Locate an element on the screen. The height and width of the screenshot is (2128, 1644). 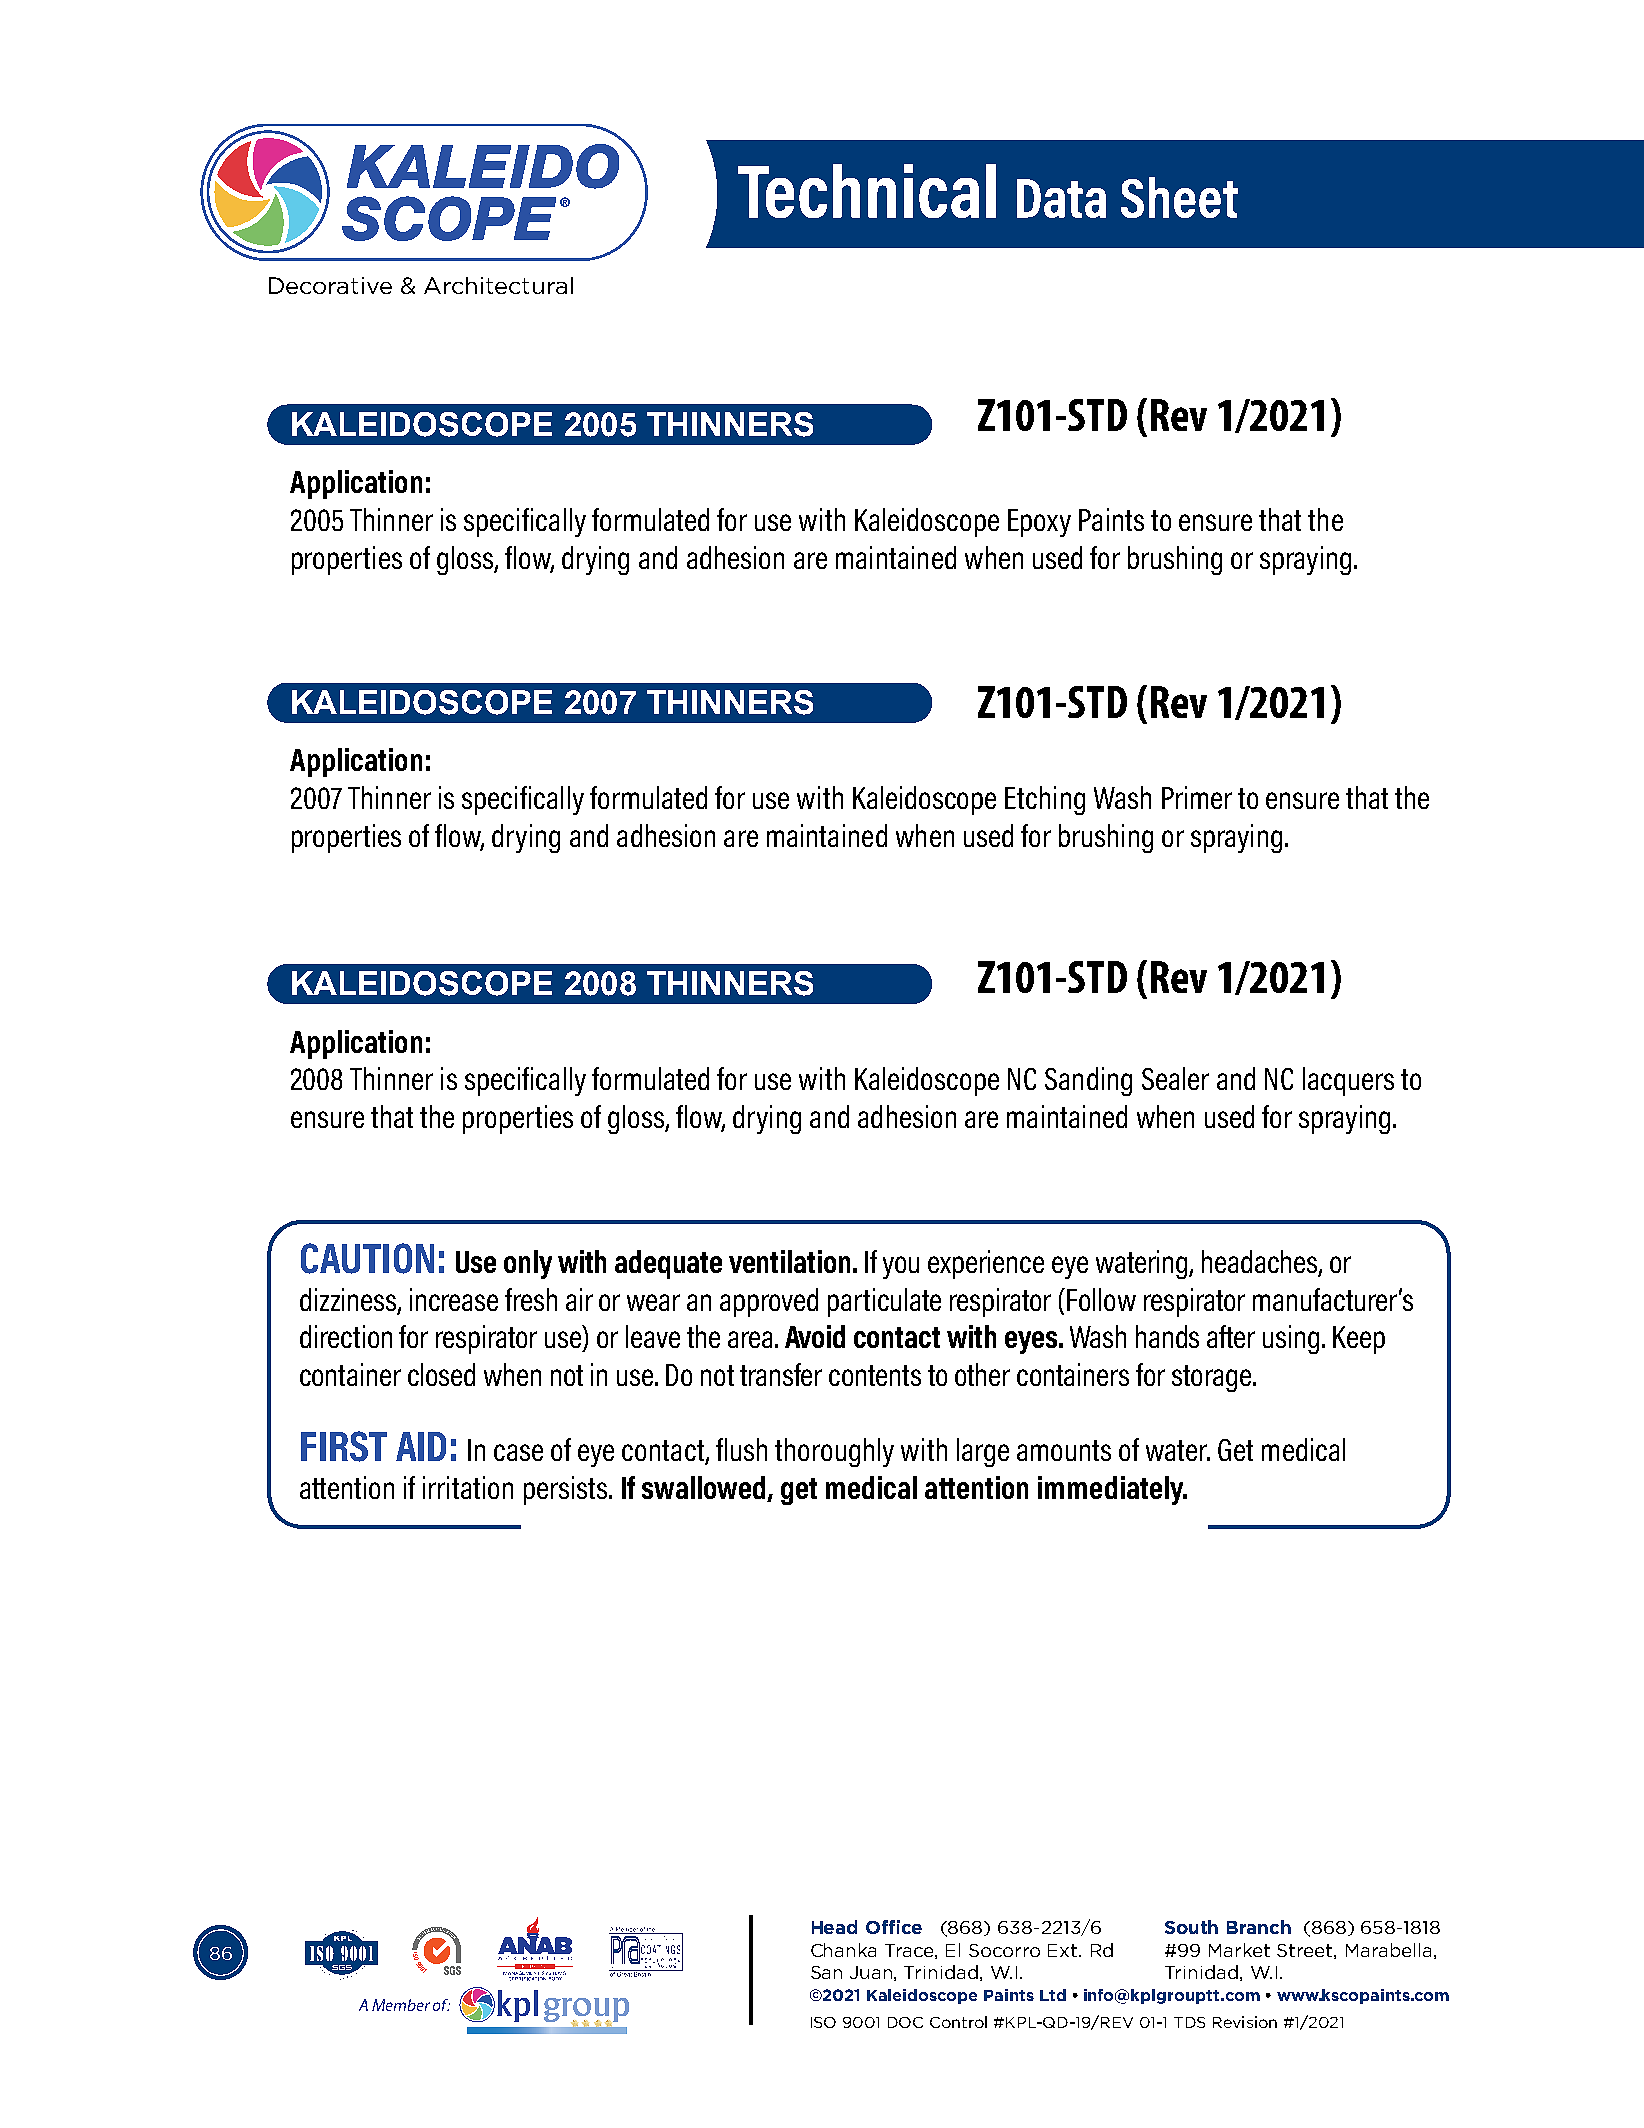
Sheet is located at coordinates (1179, 197).
